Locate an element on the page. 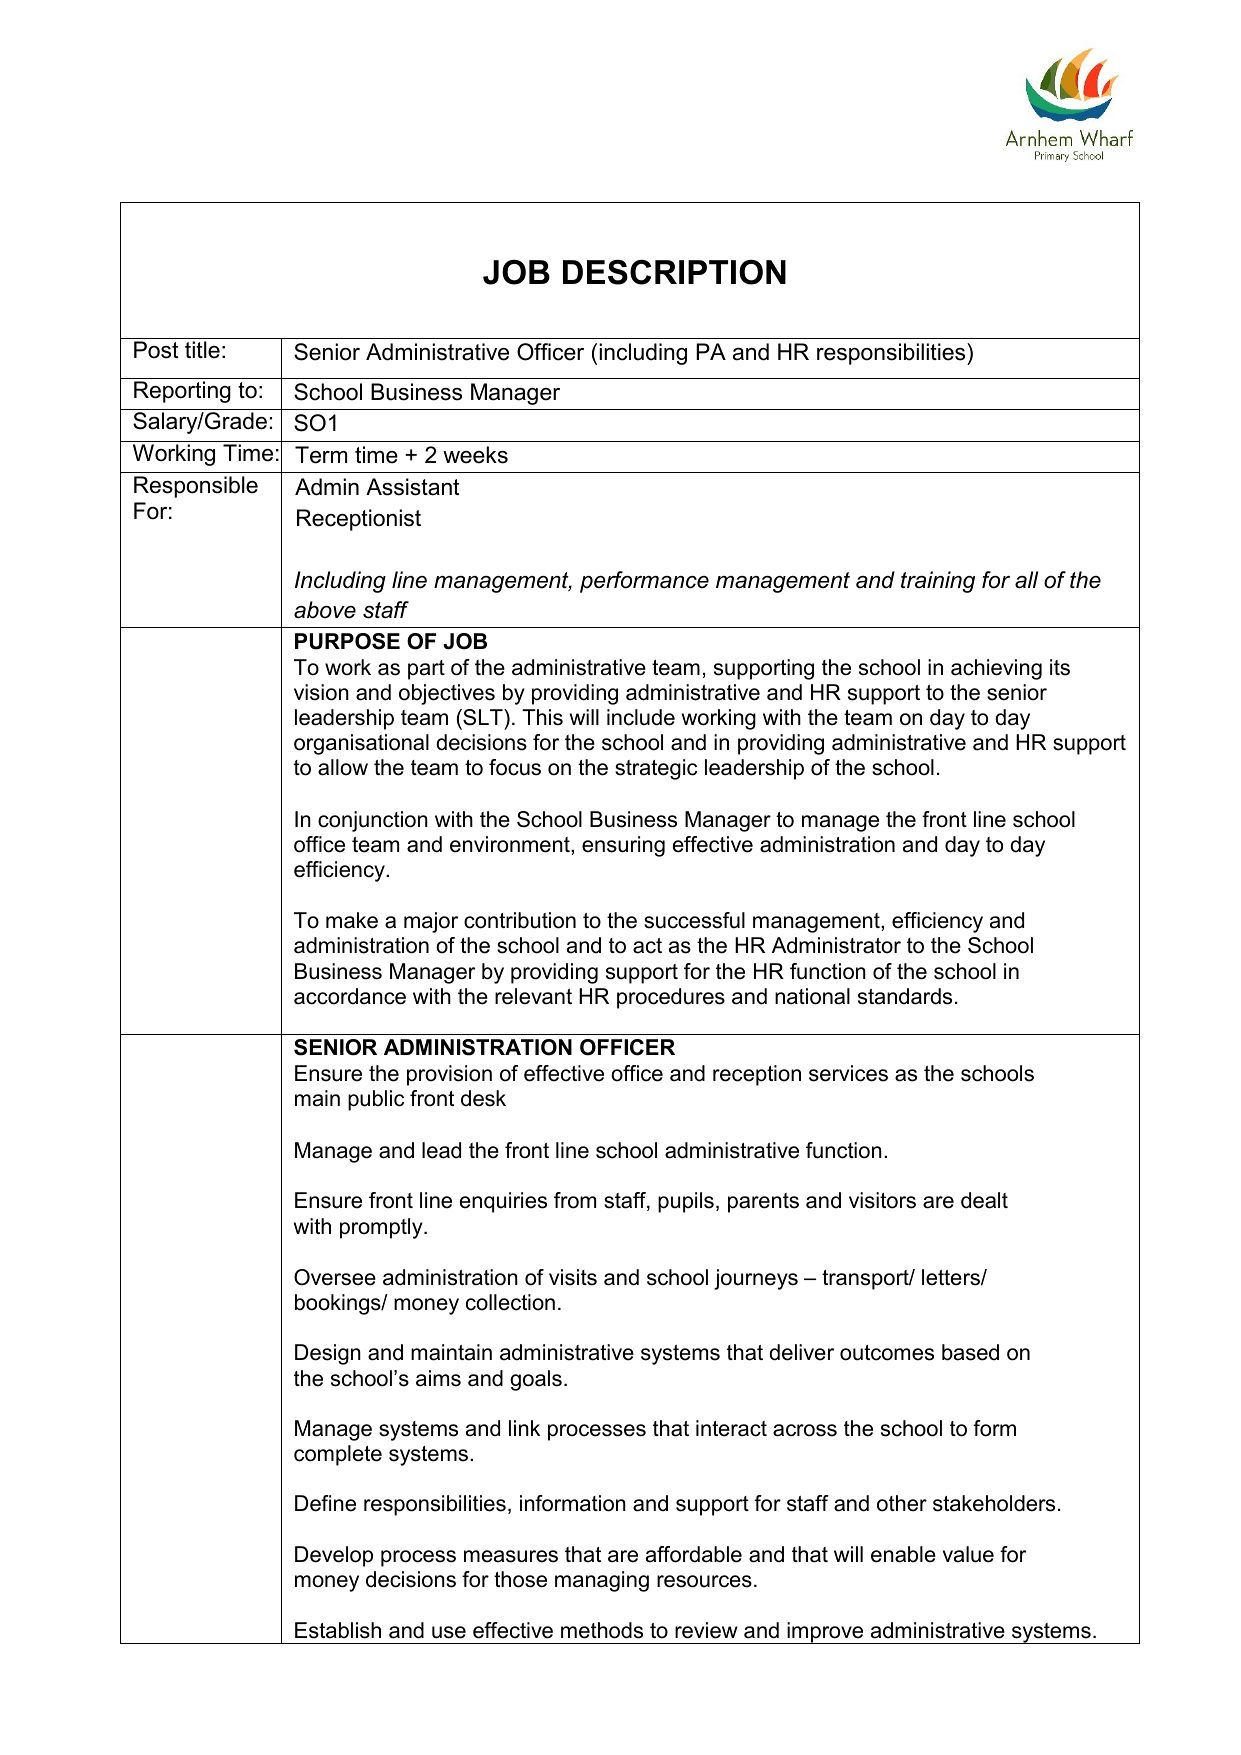 This document has width=1241, height=1755. DESCRIPTION is located at coordinates (674, 272).
